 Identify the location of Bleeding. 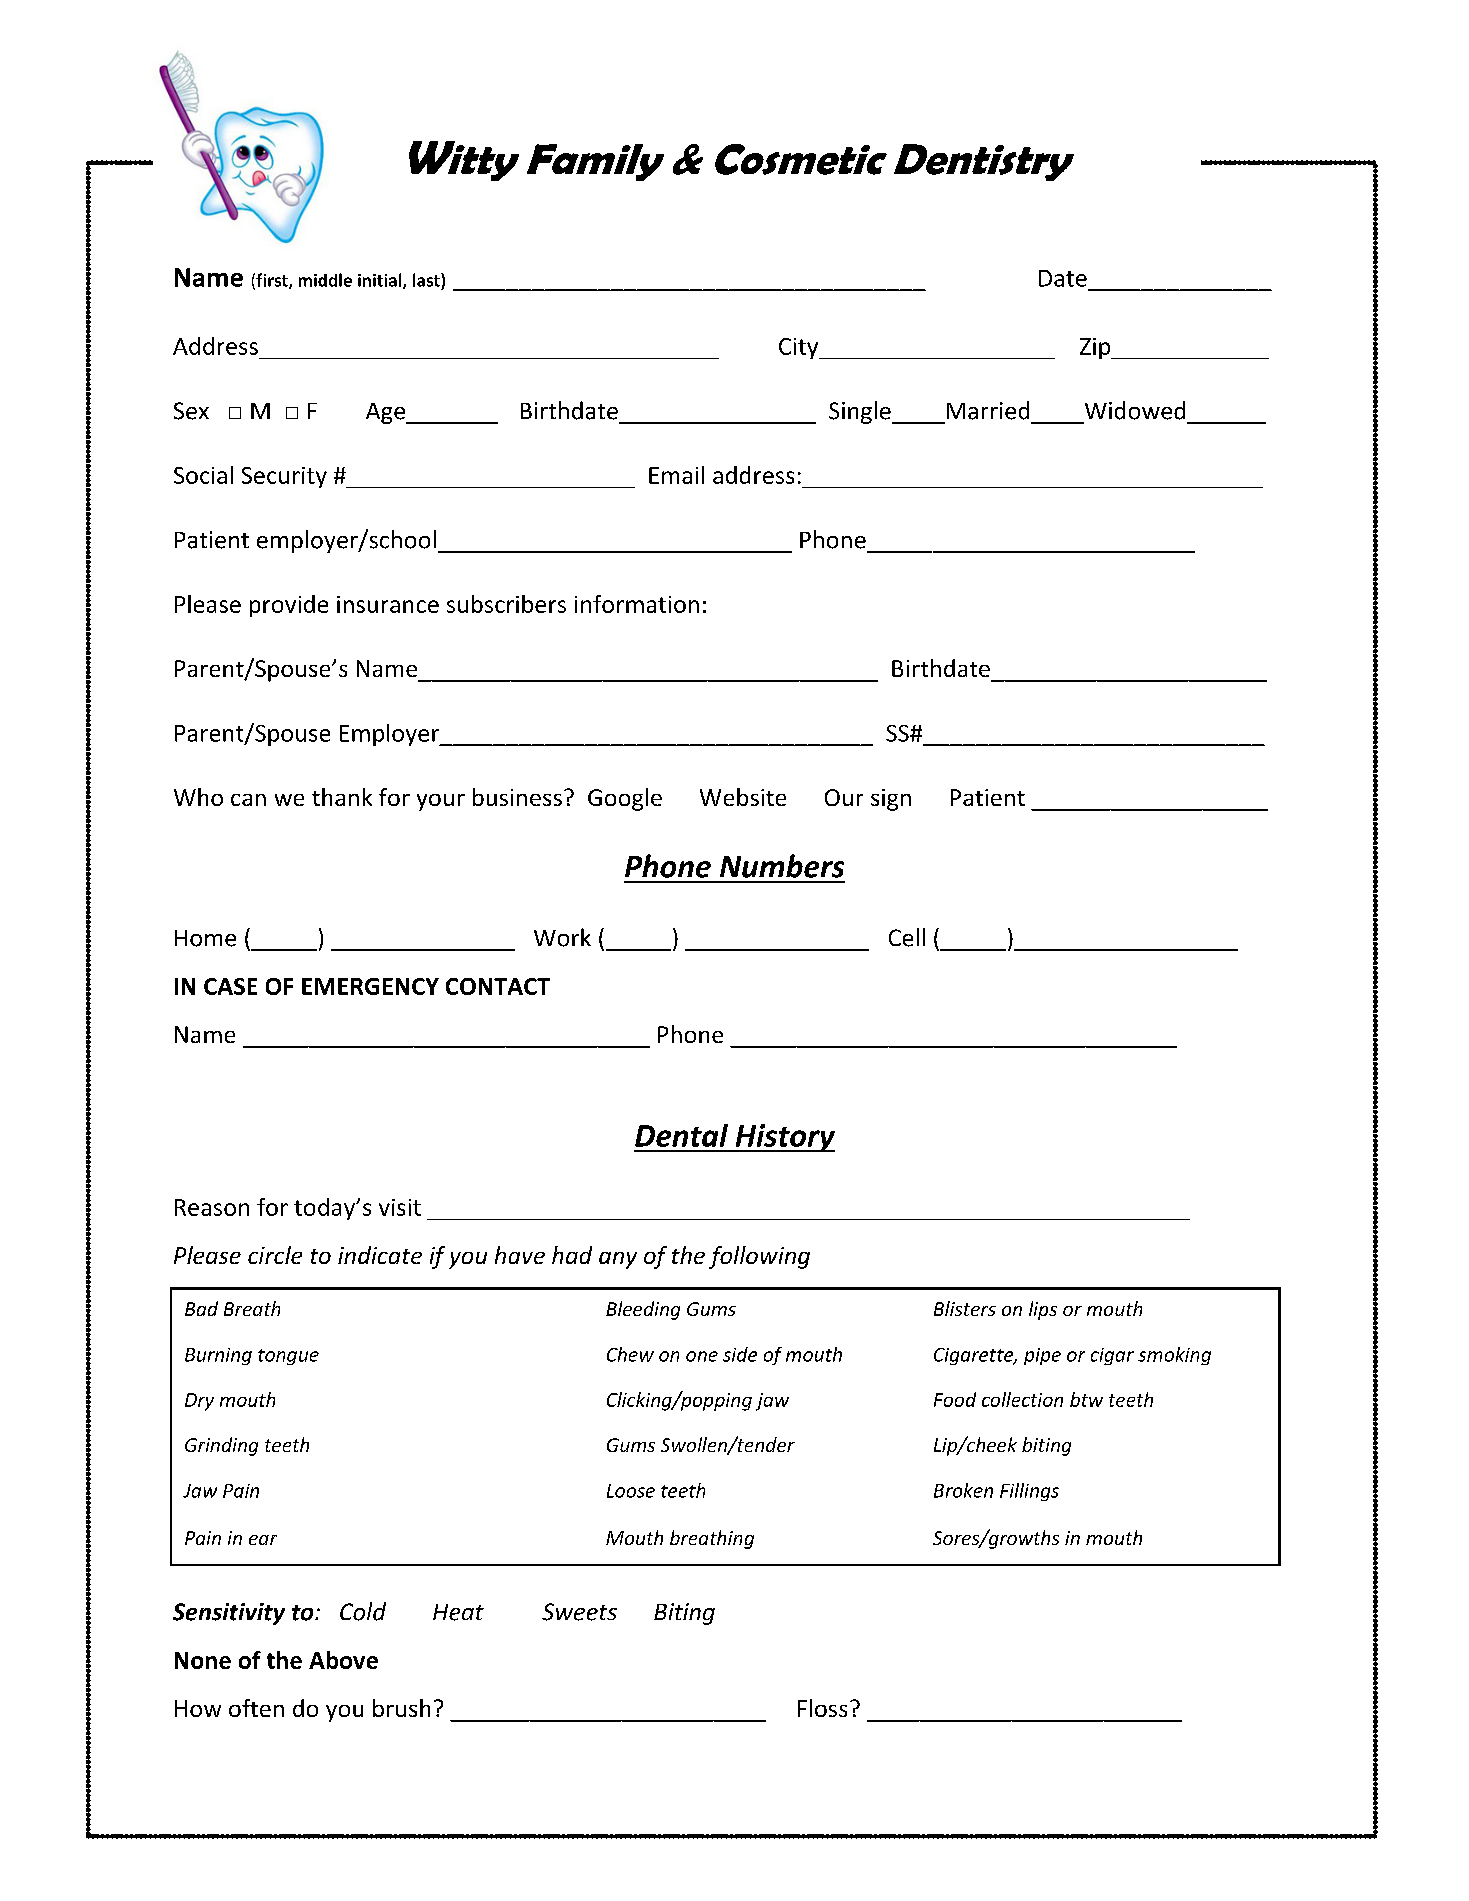
(643, 1310).
